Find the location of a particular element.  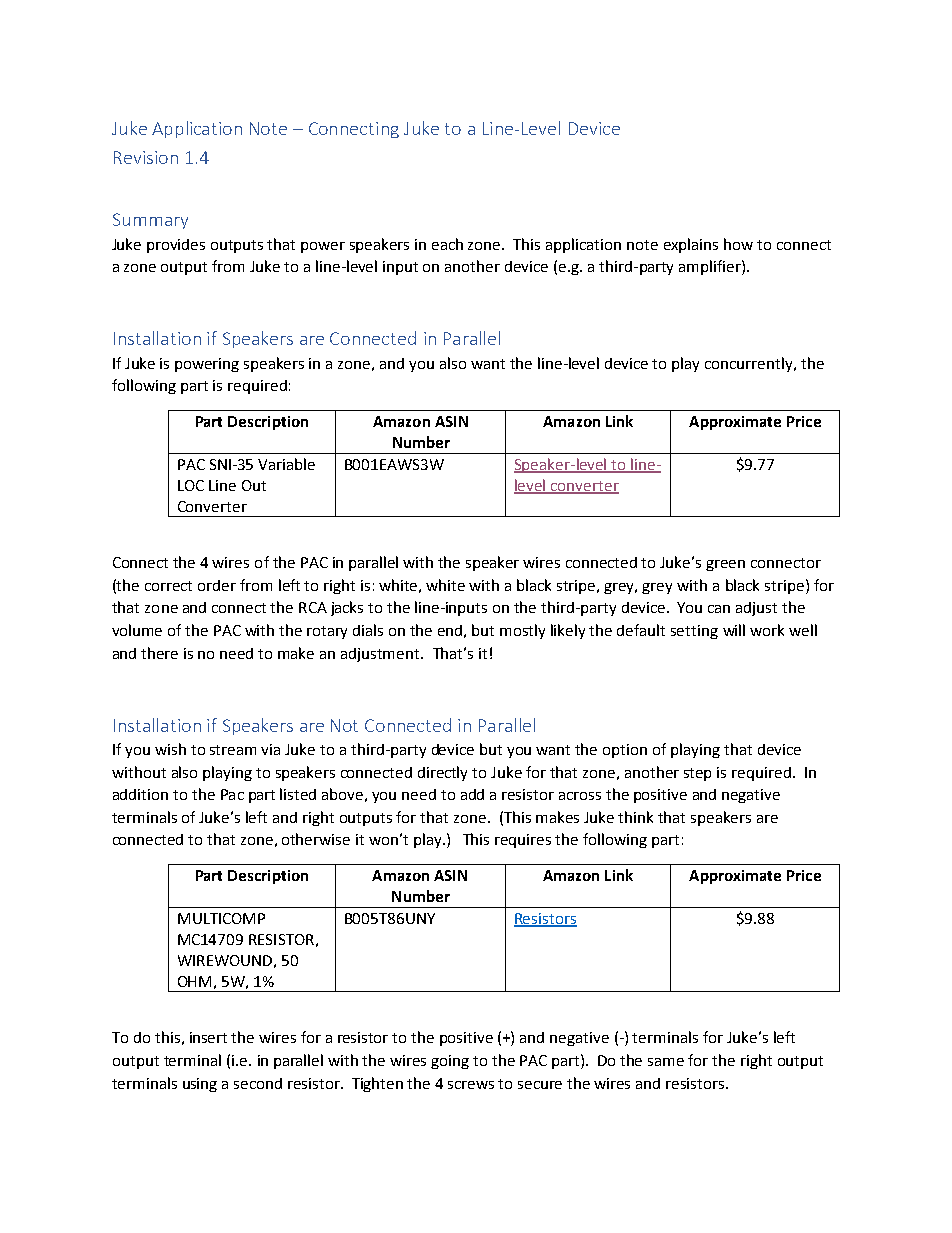

how is located at coordinates (738, 244).
